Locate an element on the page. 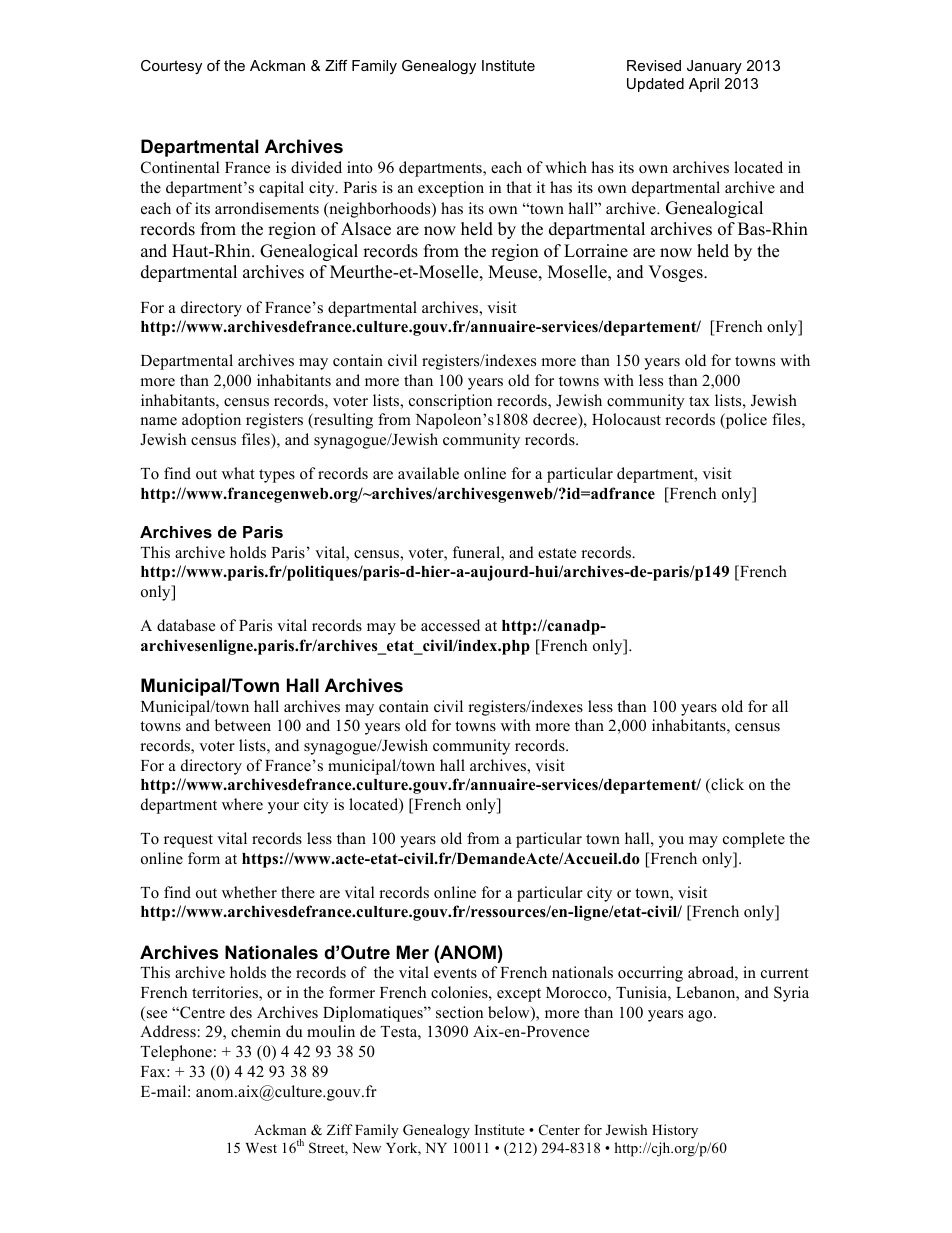  click is located at coordinates (726, 785).
